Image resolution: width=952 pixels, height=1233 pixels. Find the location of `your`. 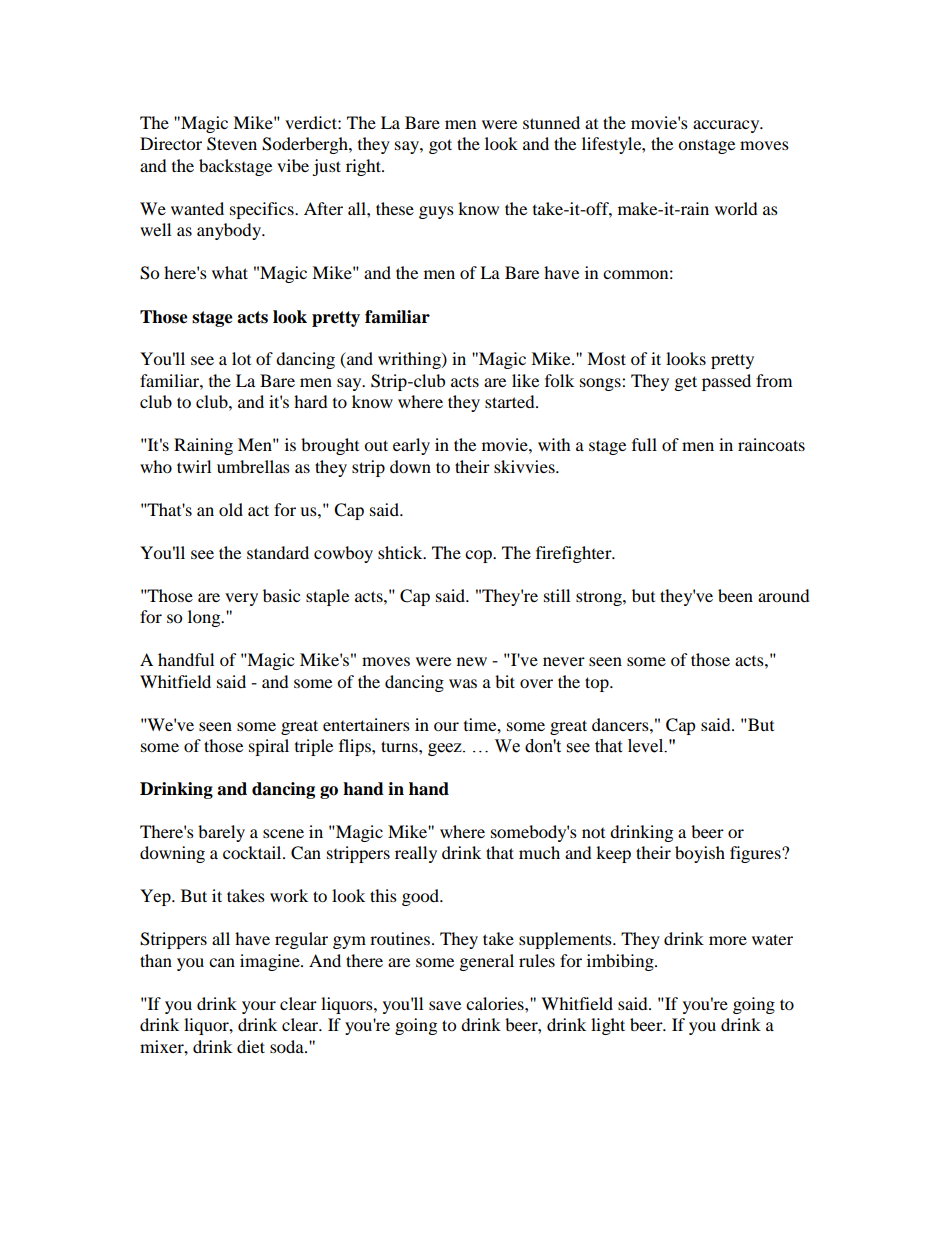

your is located at coordinates (259, 1007).
